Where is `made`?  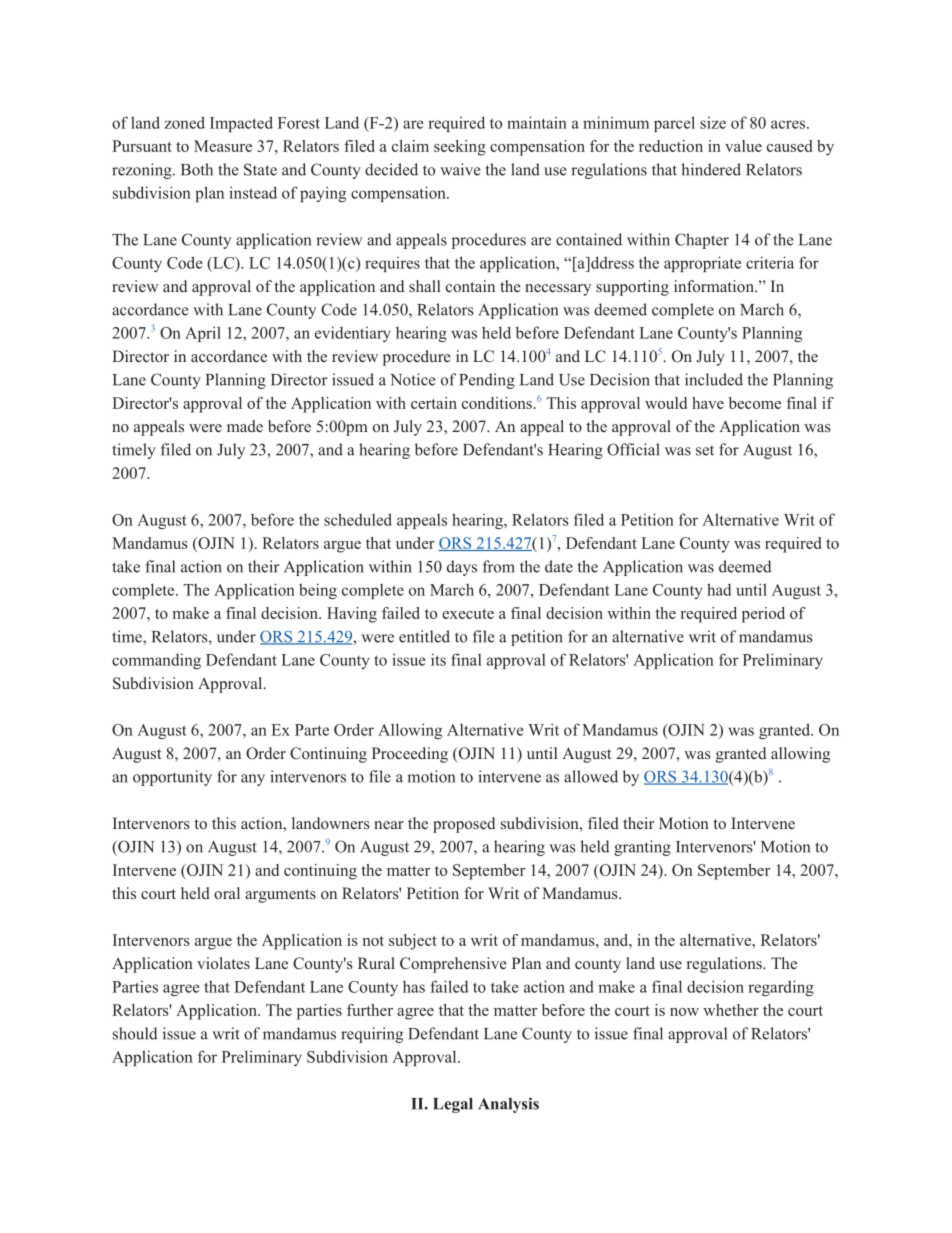 made is located at coordinates (245, 426).
